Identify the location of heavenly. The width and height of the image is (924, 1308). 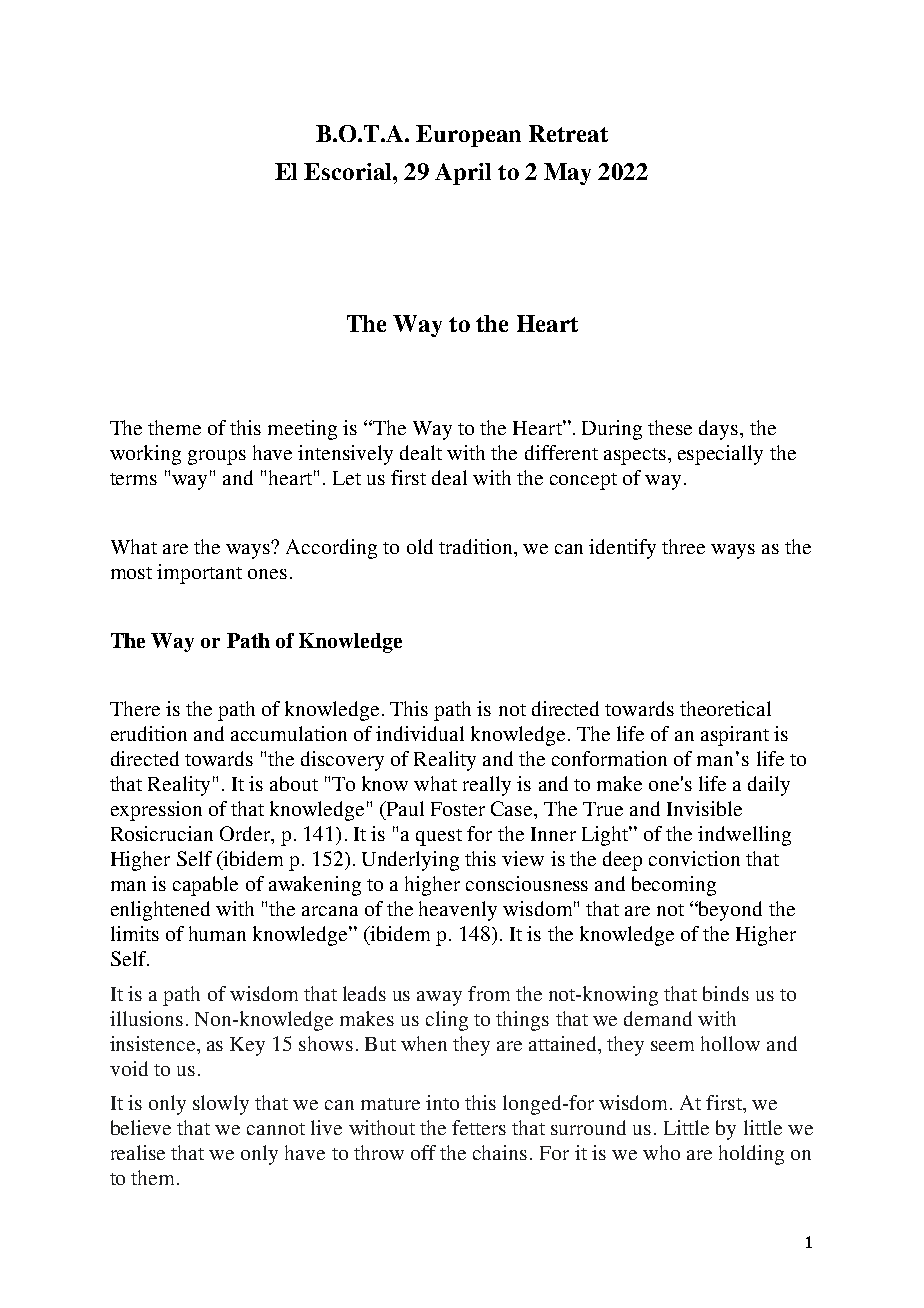
(458, 911).
